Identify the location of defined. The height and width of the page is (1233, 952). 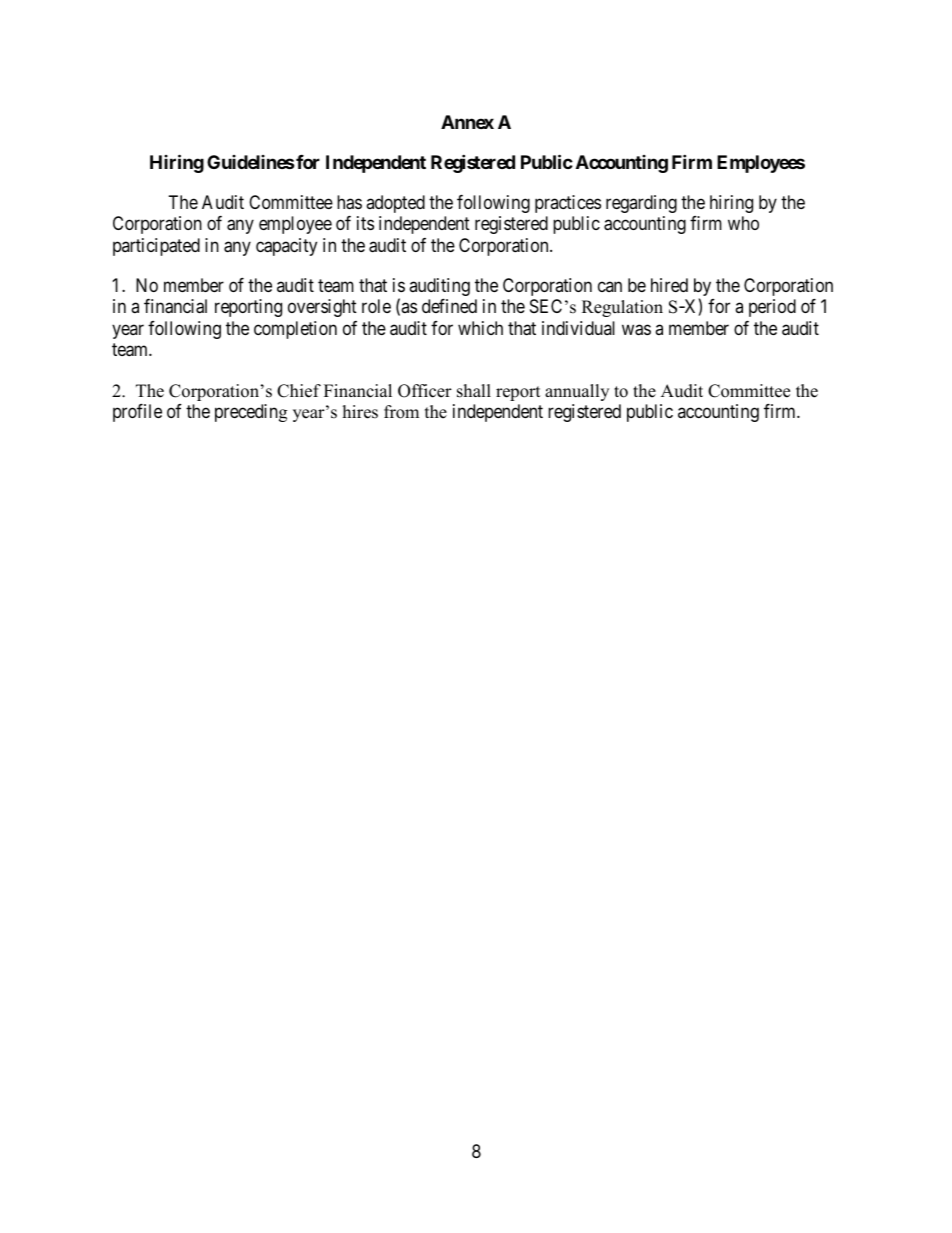
(449, 306).
